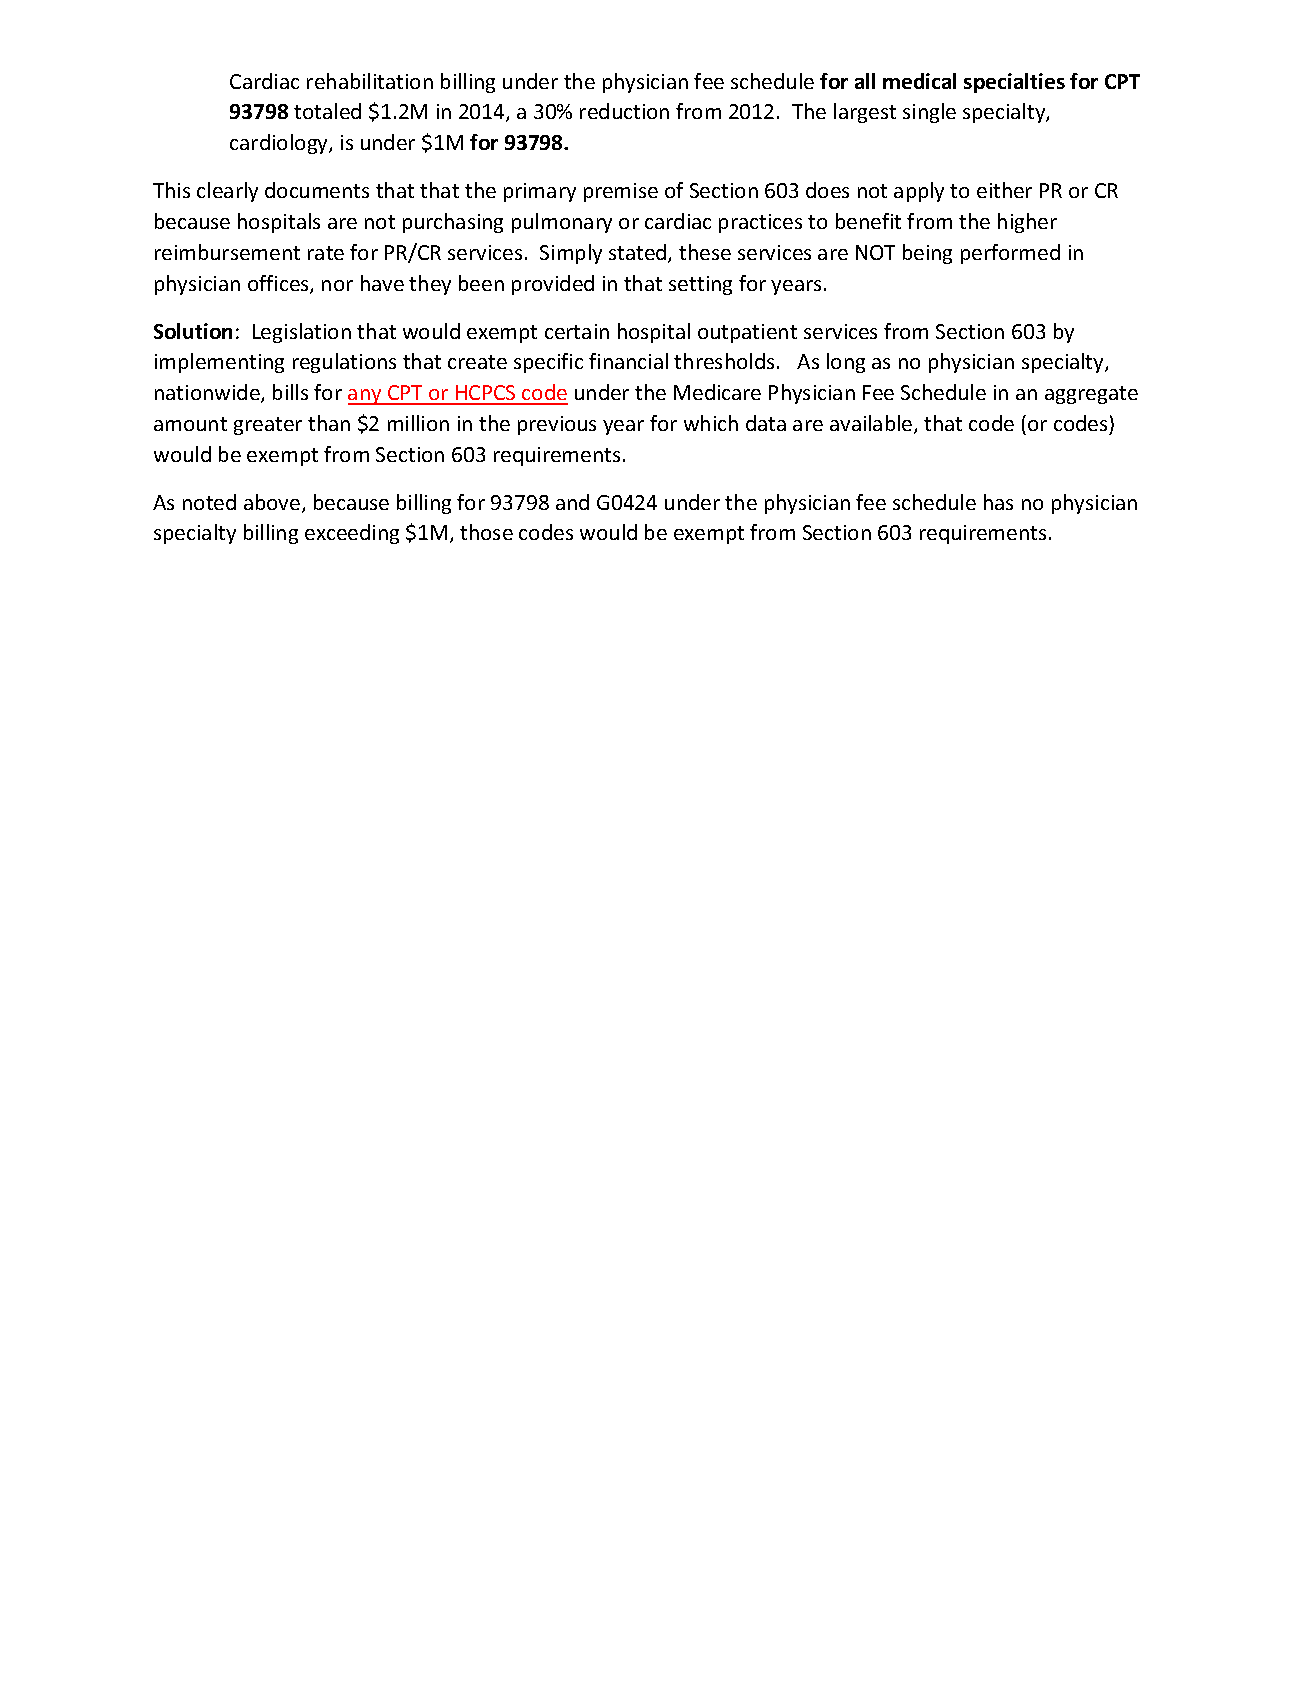 Image resolution: width=1302 pixels, height=1685 pixels. Describe the element at coordinates (1010, 254) in the page. I see `performed` at that location.
